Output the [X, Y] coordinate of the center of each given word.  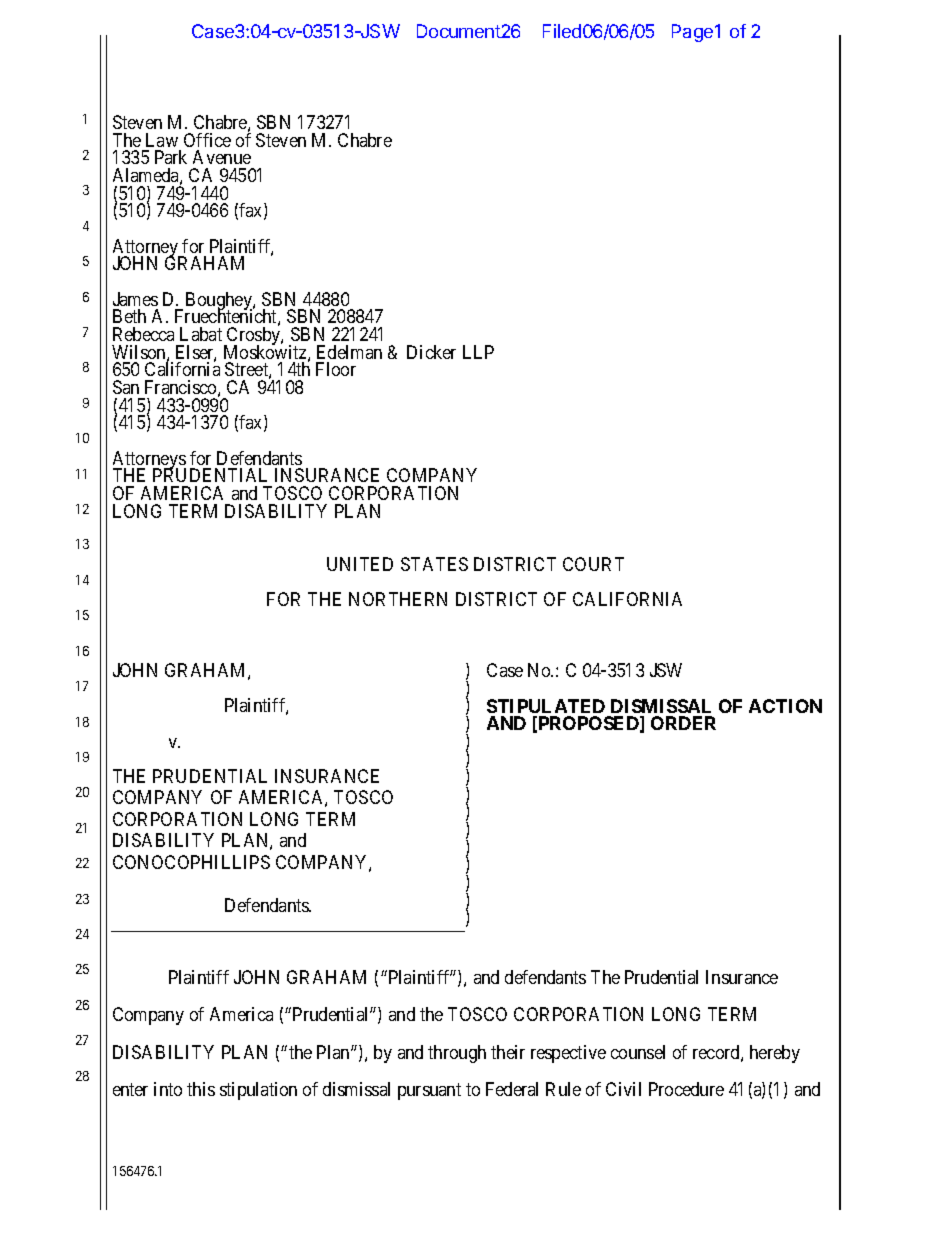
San [126, 387]
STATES [434, 564]
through [457, 1054]
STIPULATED [546, 706]
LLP [478, 352]
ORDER [683, 723]
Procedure [686, 1089]
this [201, 1089]
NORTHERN [398, 599]
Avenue [222, 157]
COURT [593, 564]
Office [207, 140]
